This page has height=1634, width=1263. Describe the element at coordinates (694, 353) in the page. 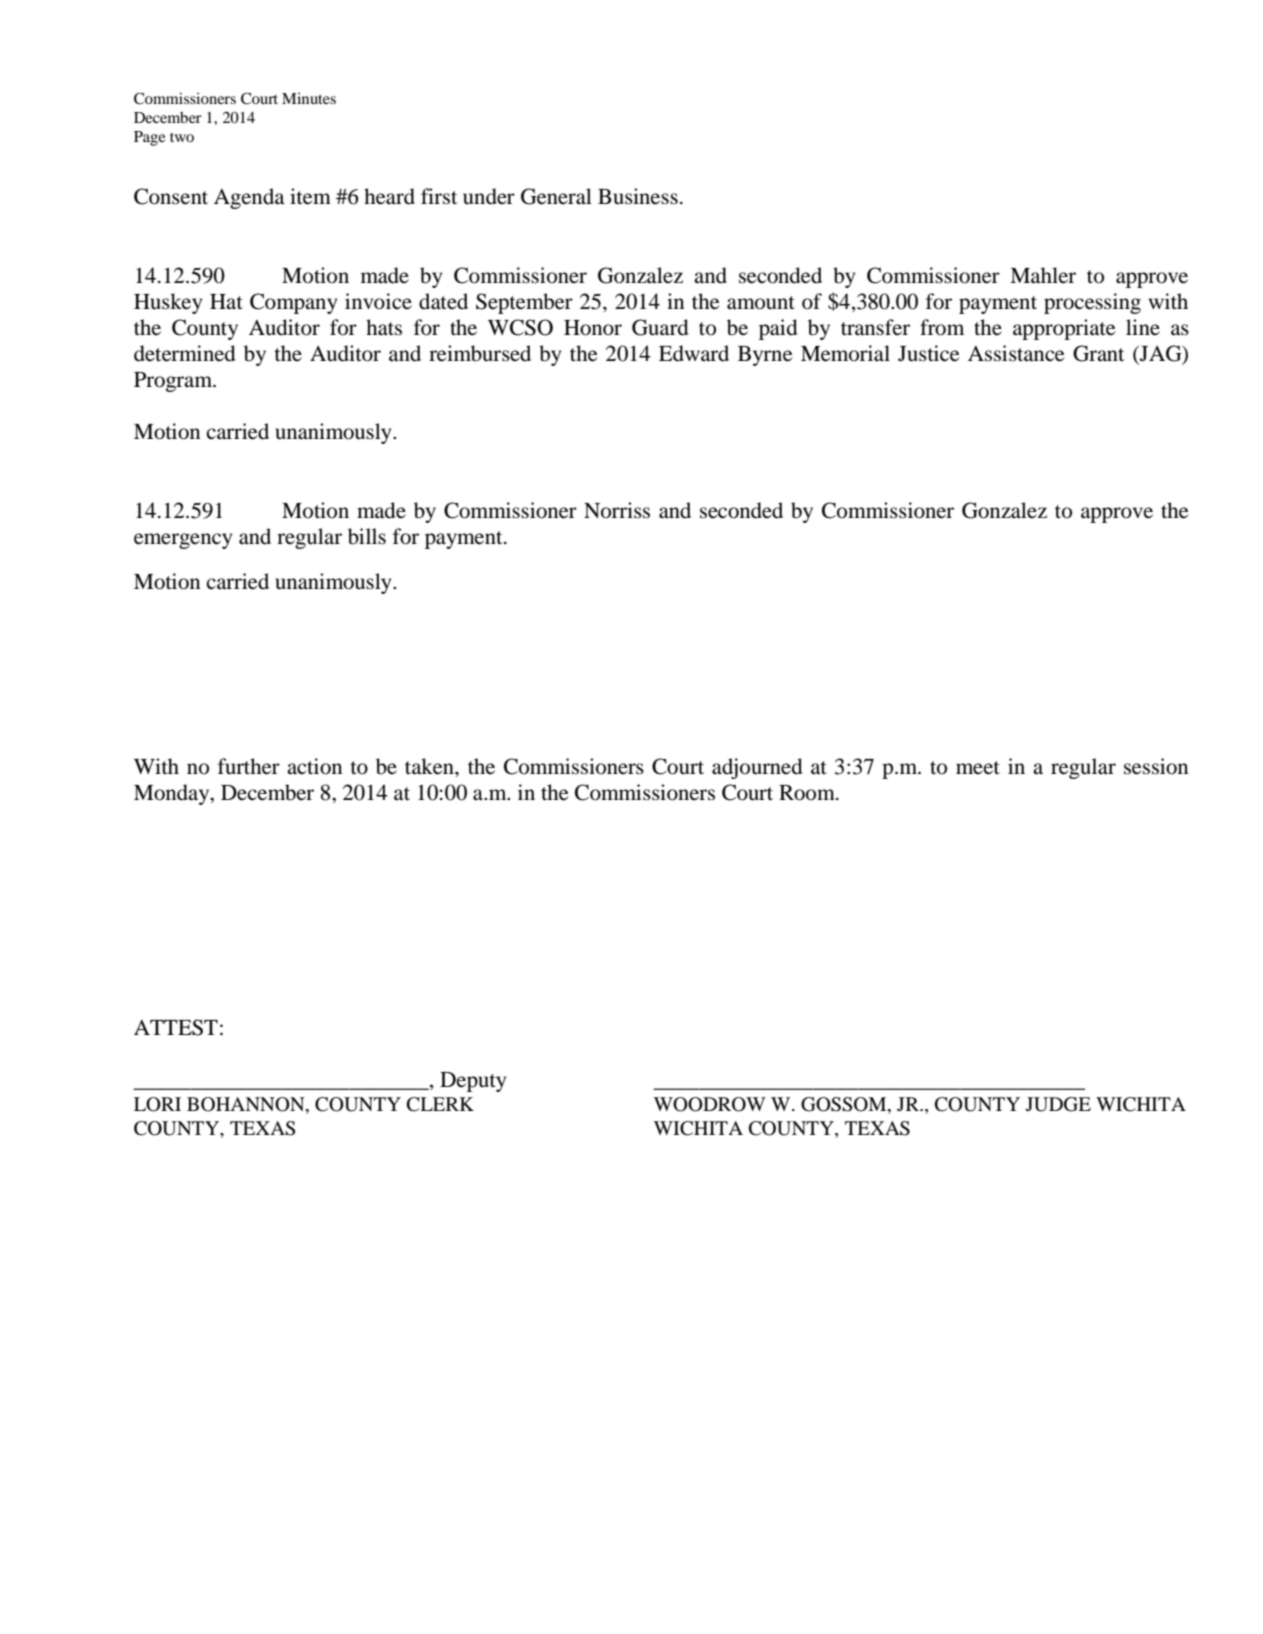

I see `Edward` at that location.
